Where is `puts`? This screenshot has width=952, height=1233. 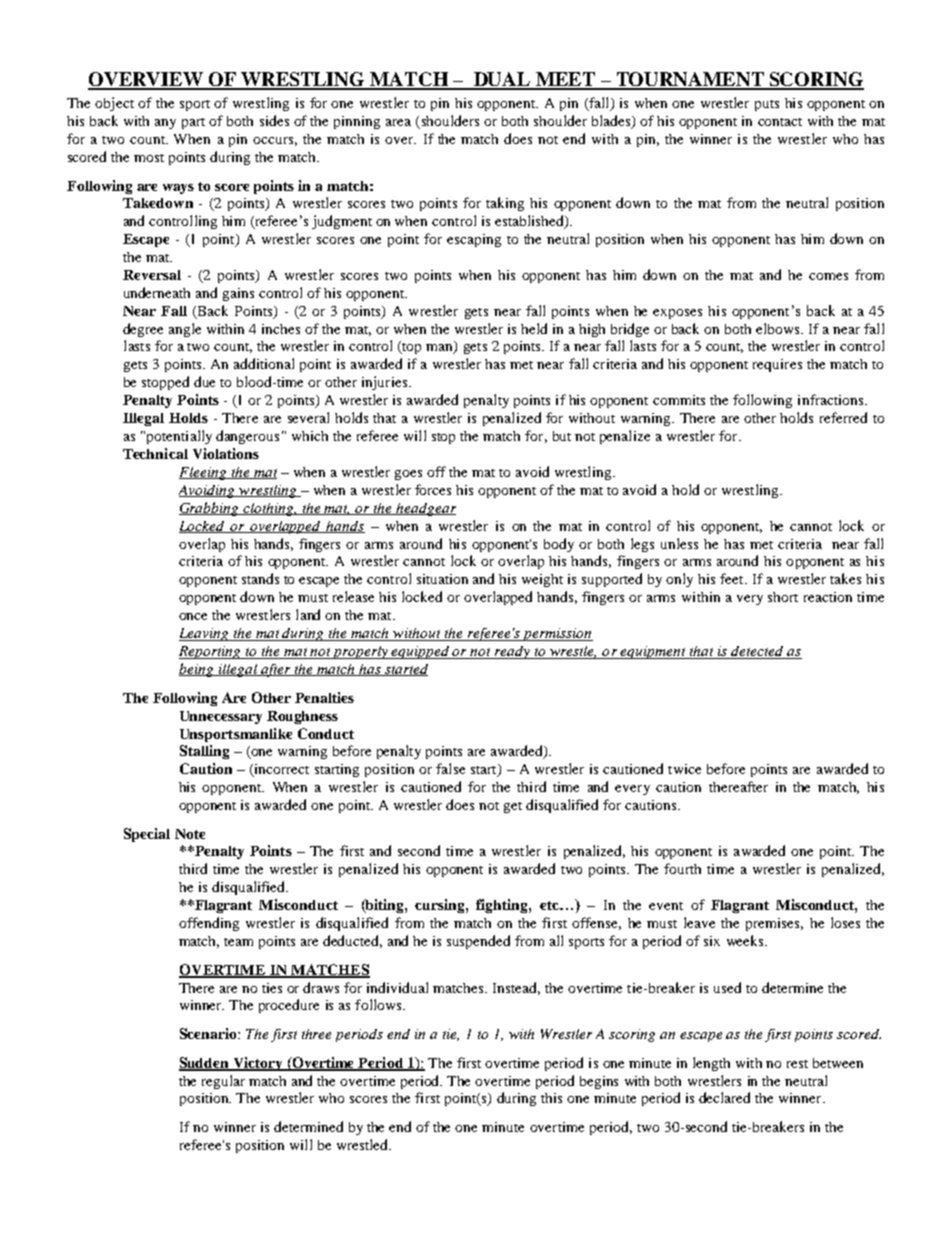
puts is located at coordinates (767, 105).
